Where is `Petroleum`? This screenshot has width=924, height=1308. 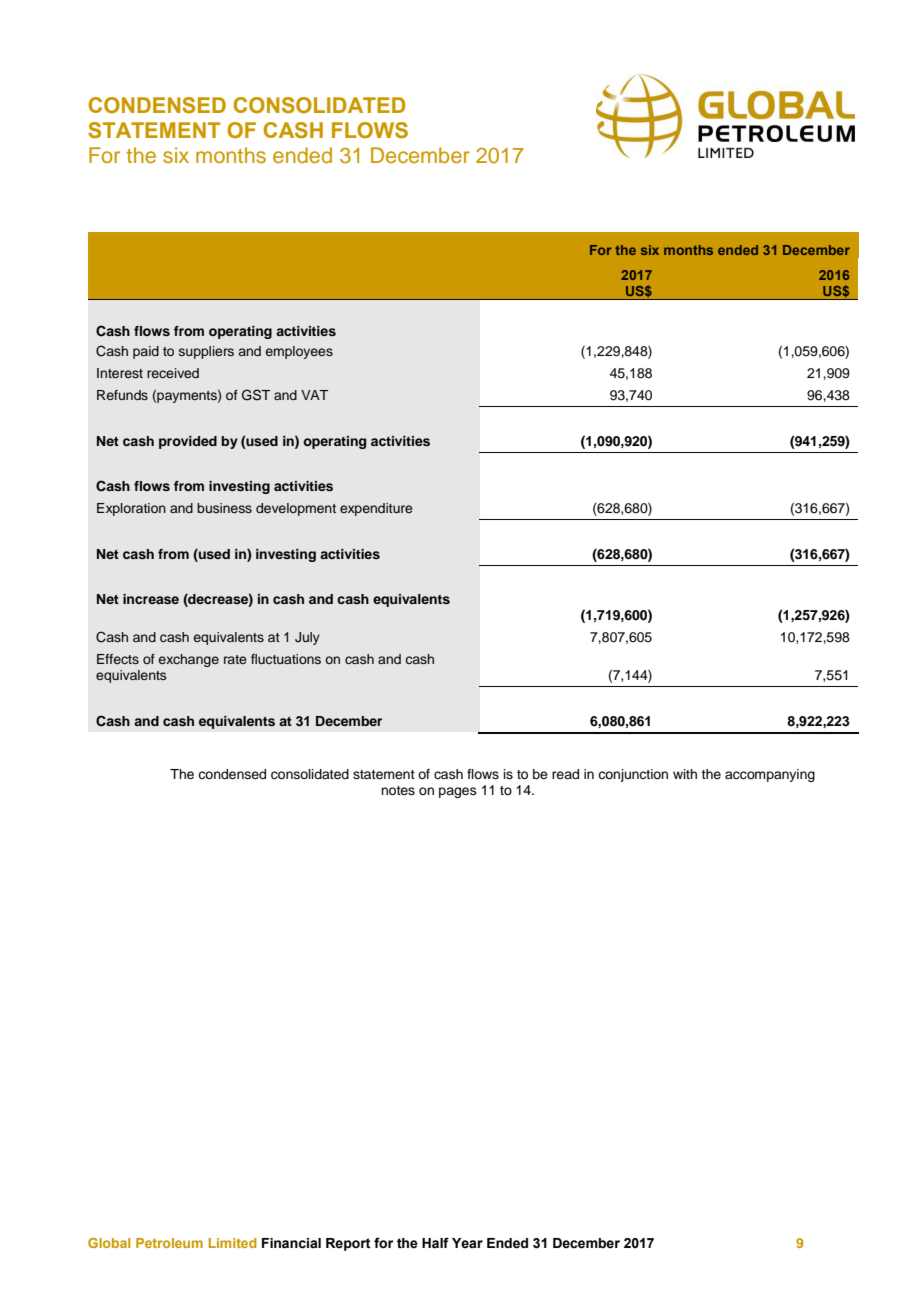 Petroleum is located at coordinates (169, 1243).
